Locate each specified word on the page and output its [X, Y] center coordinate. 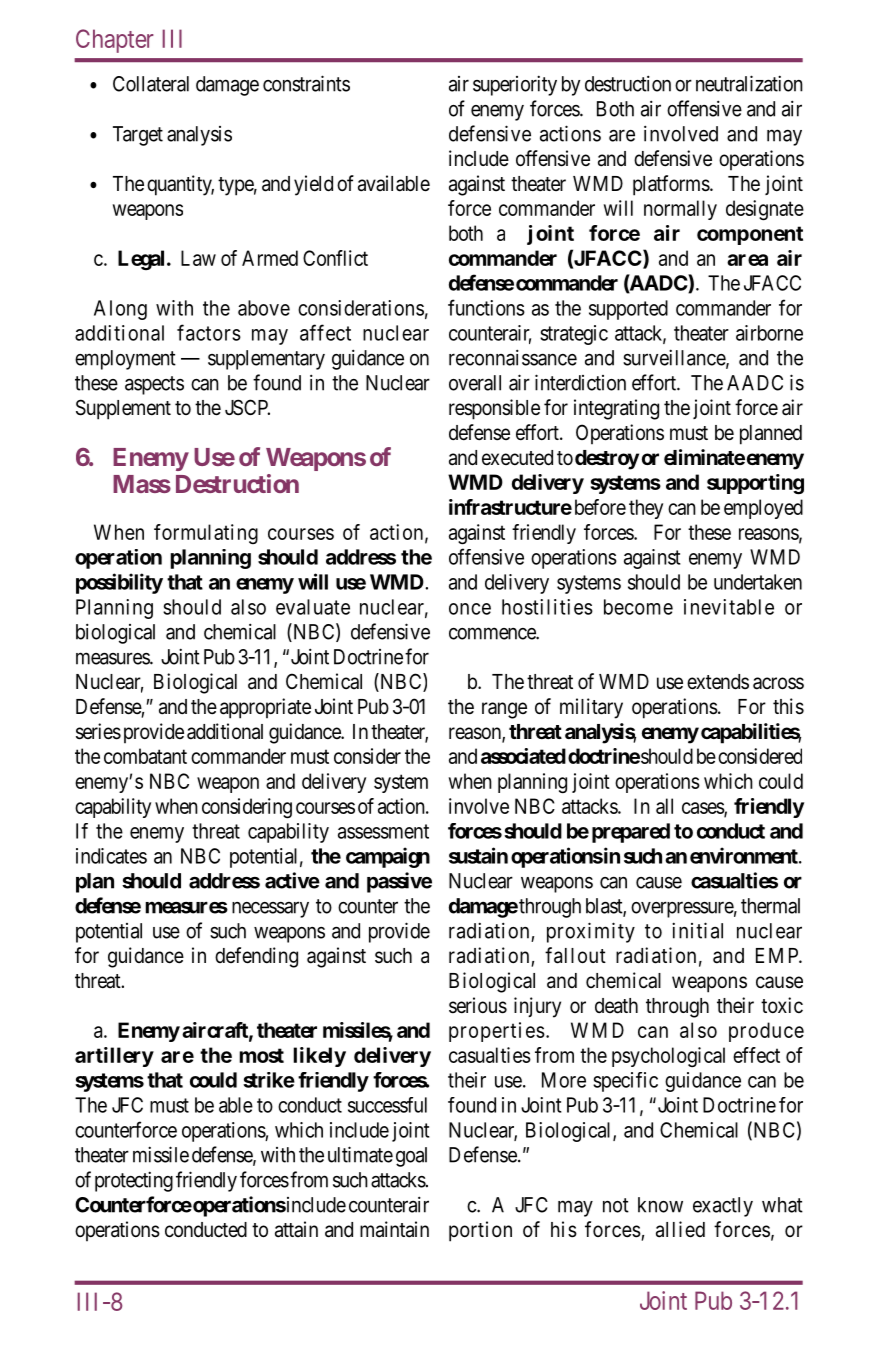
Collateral [151, 84]
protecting [134, 1181]
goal [411, 1157]
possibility [119, 583]
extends [718, 682]
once [470, 609]
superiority [515, 85]
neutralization [749, 83]
